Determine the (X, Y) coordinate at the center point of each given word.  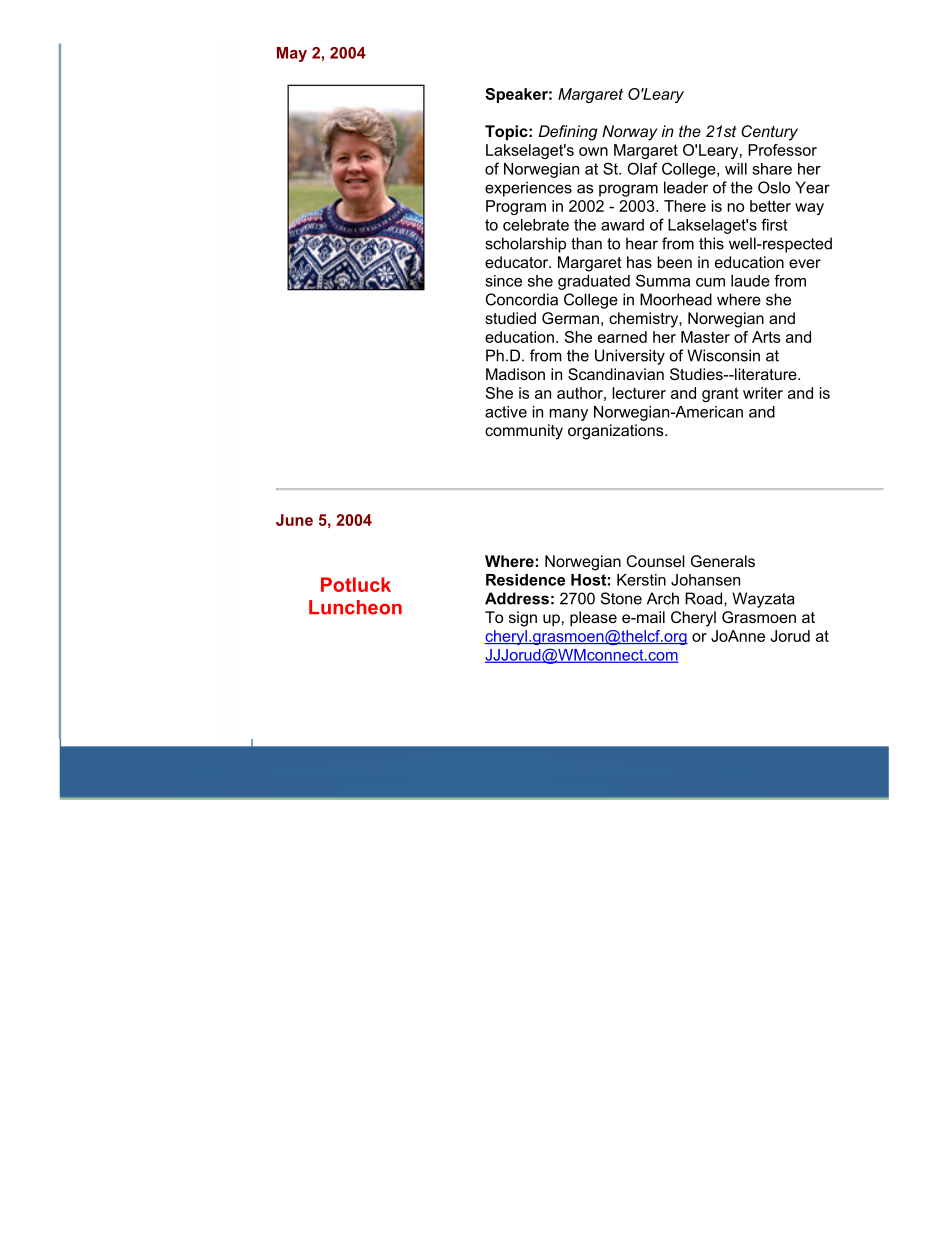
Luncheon (355, 607)
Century (769, 133)
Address (517, 598)
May (292, 54)
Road (705, 598)
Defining (568, 133)
